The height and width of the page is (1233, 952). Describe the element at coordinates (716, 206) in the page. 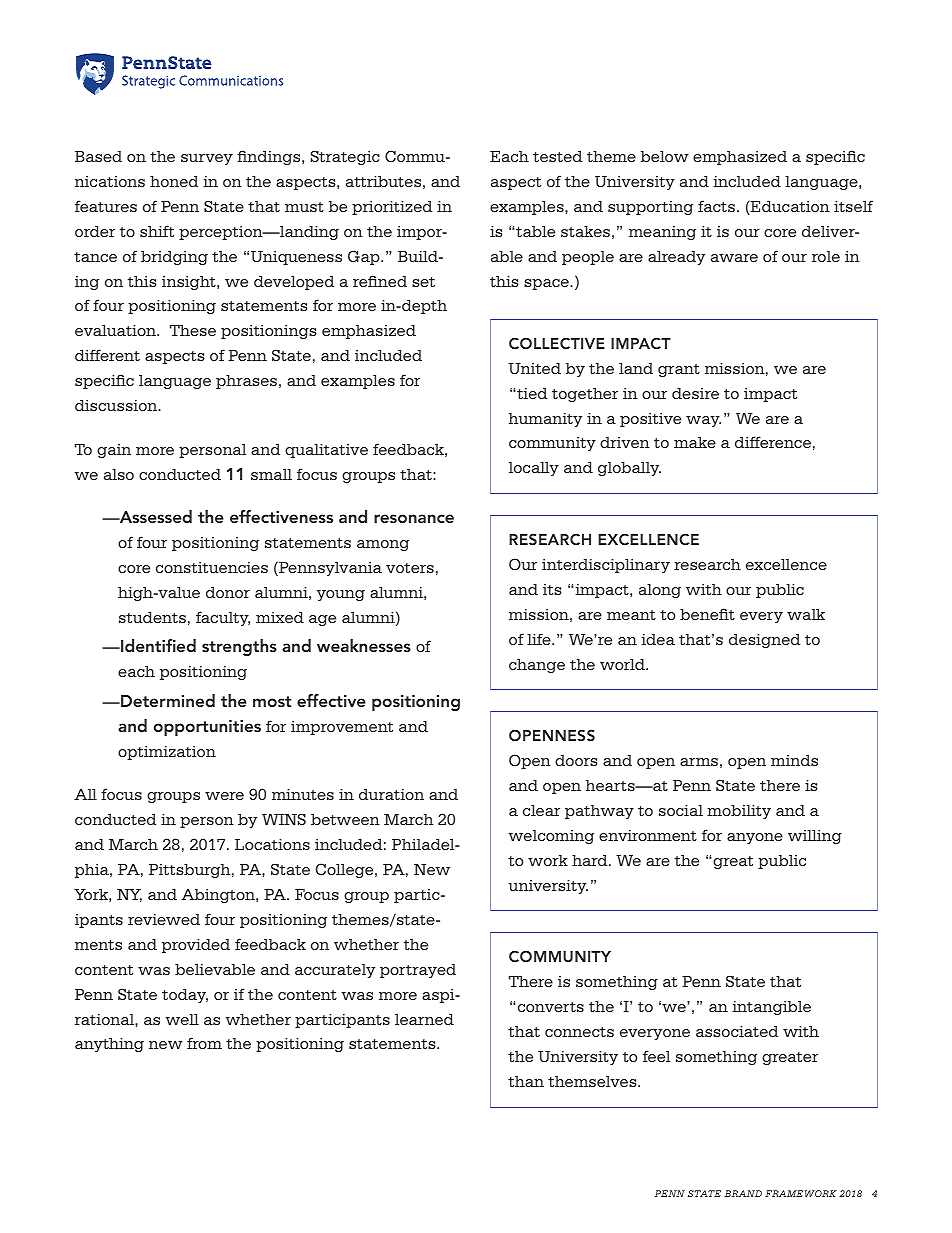

I see `facts` at that location.
